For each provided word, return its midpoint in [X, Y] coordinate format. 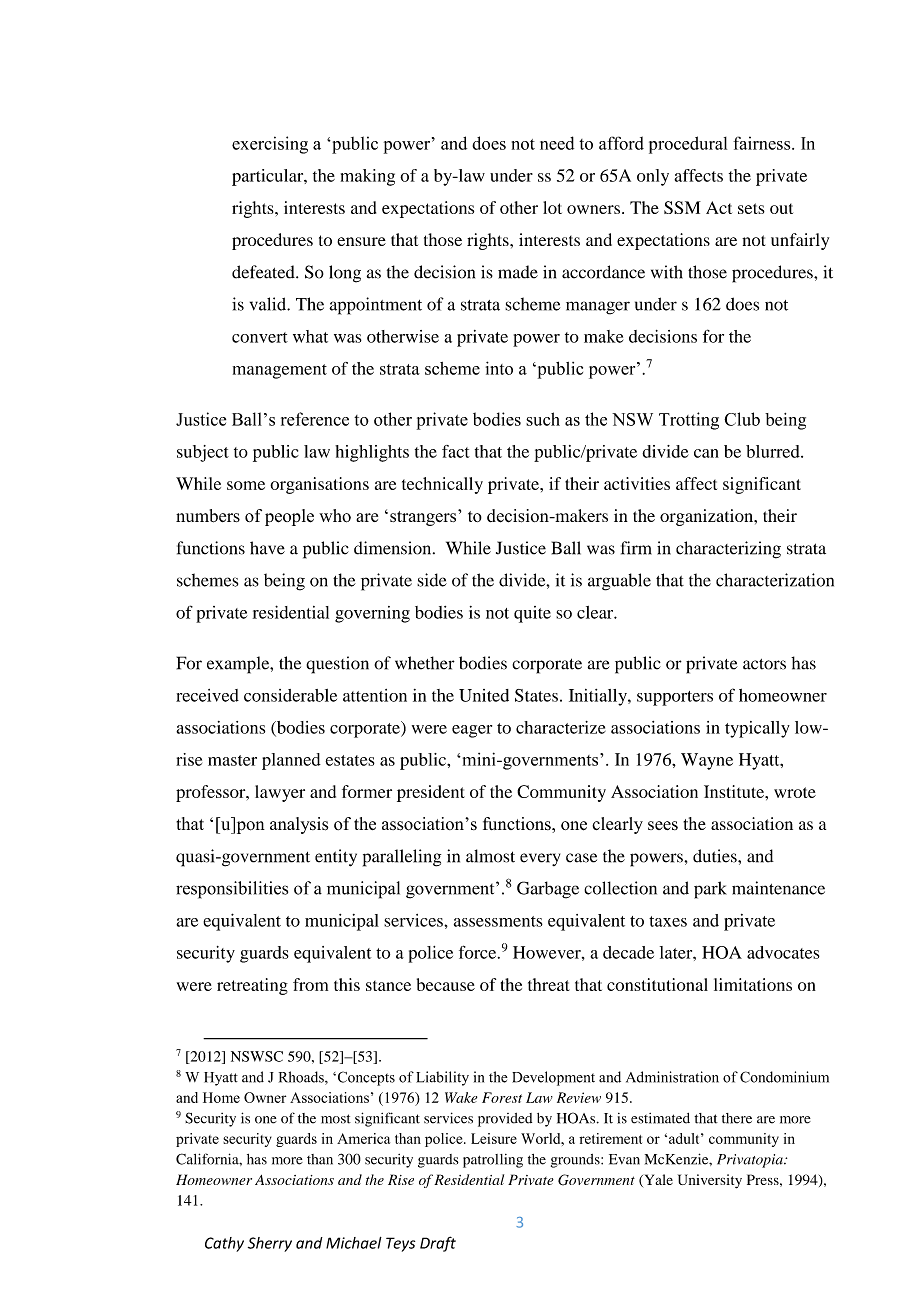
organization [708, 517]
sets [751, 208]
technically [442, 485]
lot [552, 207]
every [540, 859]
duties [716, 856]
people [289, 517]
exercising [270, 145]
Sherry [270, 1244]
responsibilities [232, 890]
